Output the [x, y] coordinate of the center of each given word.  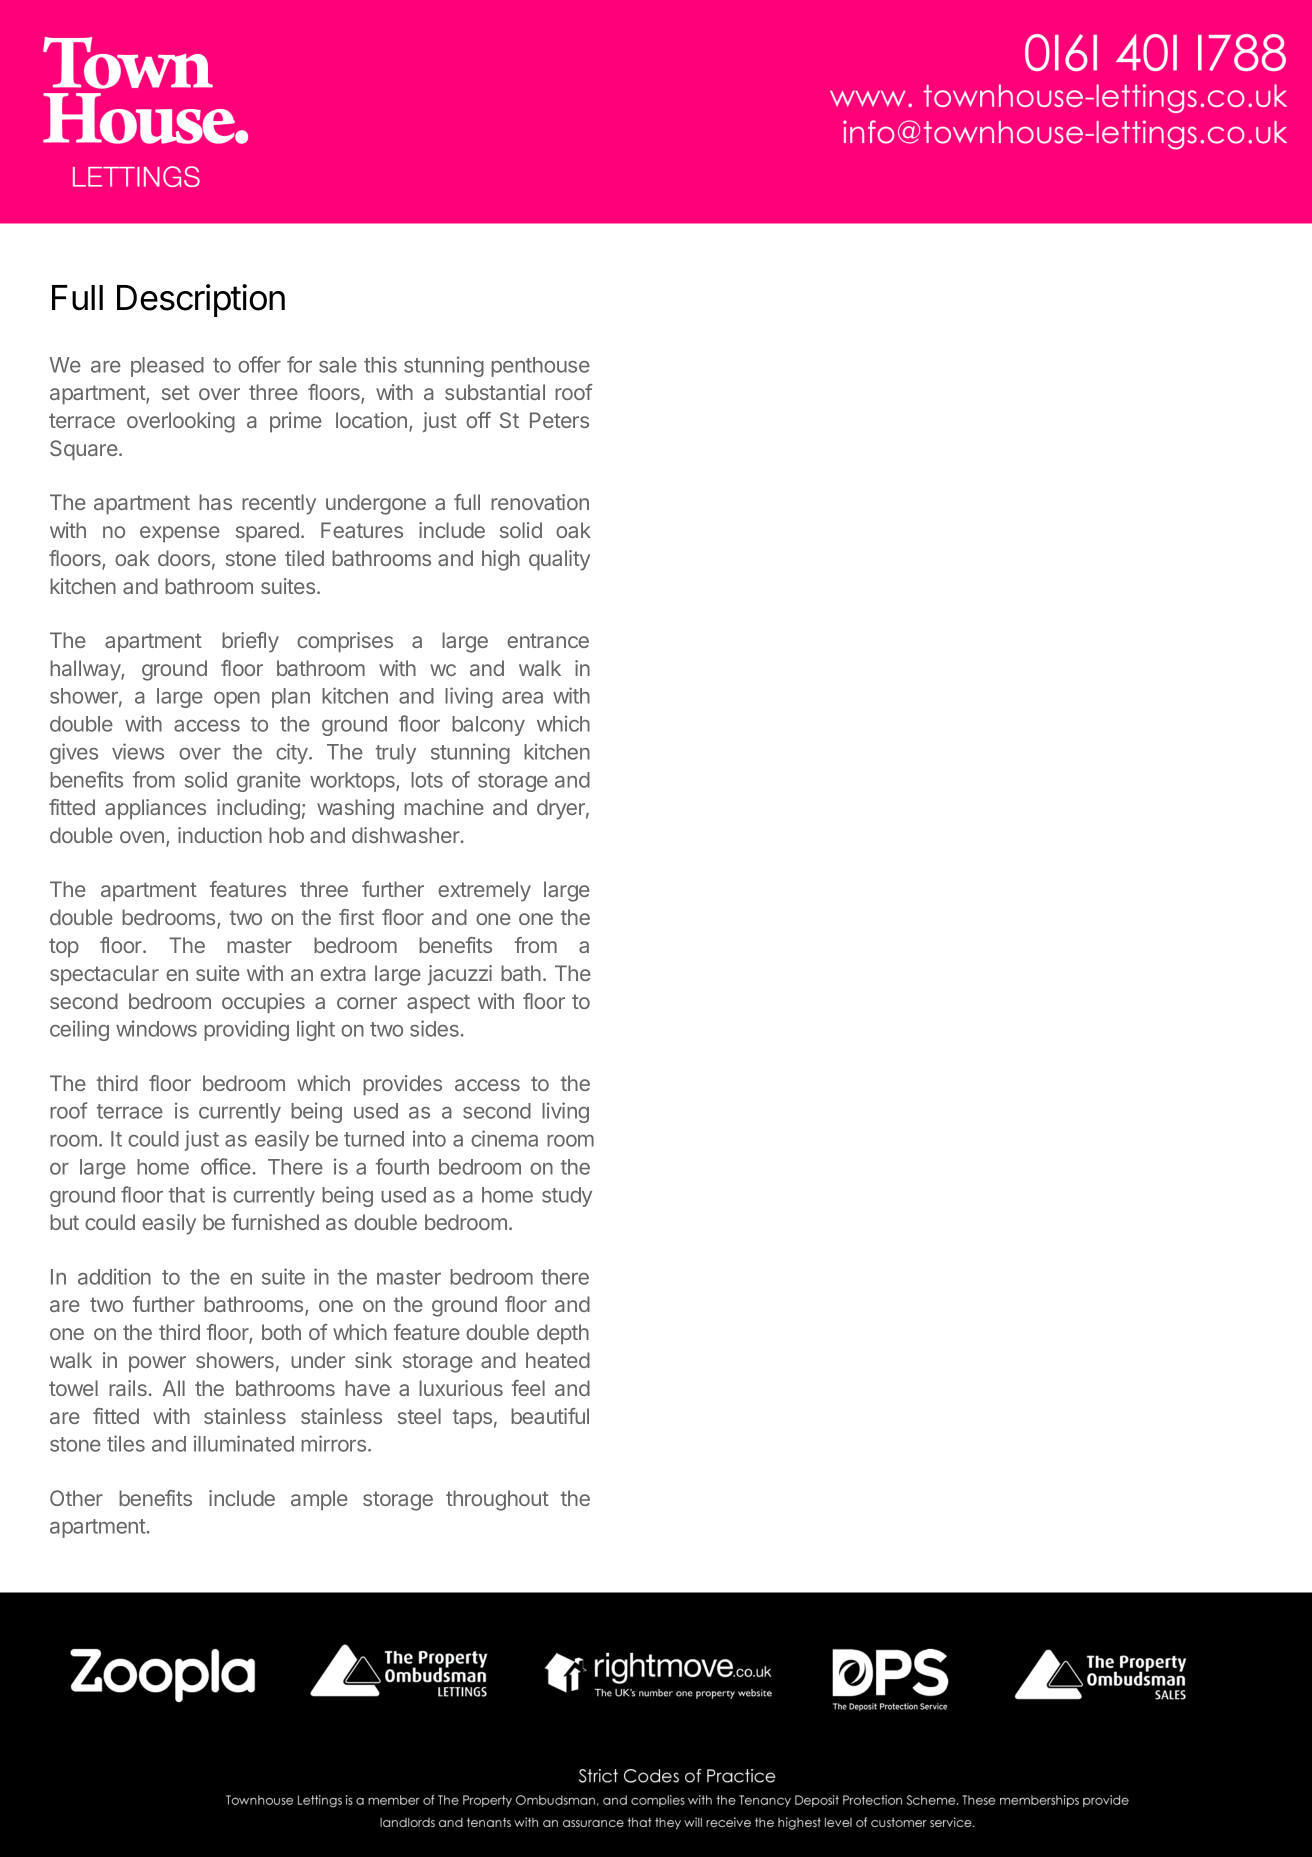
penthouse [540, 367]
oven [142, 837]
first [356, 917]
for [299, 364]
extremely [484, 891]
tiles [126, 1443]
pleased [167, 367]
